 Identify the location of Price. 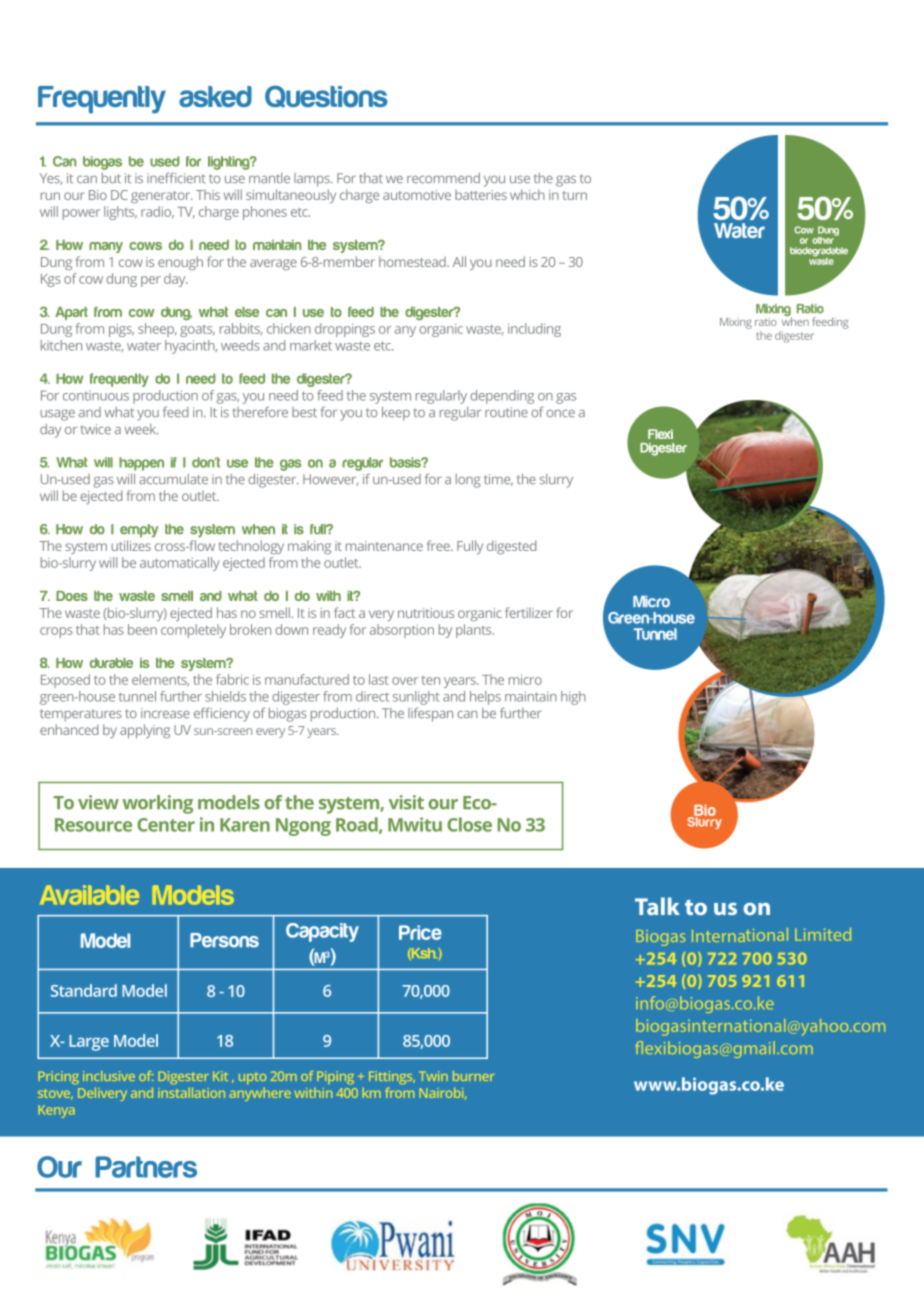
(420, 932).
